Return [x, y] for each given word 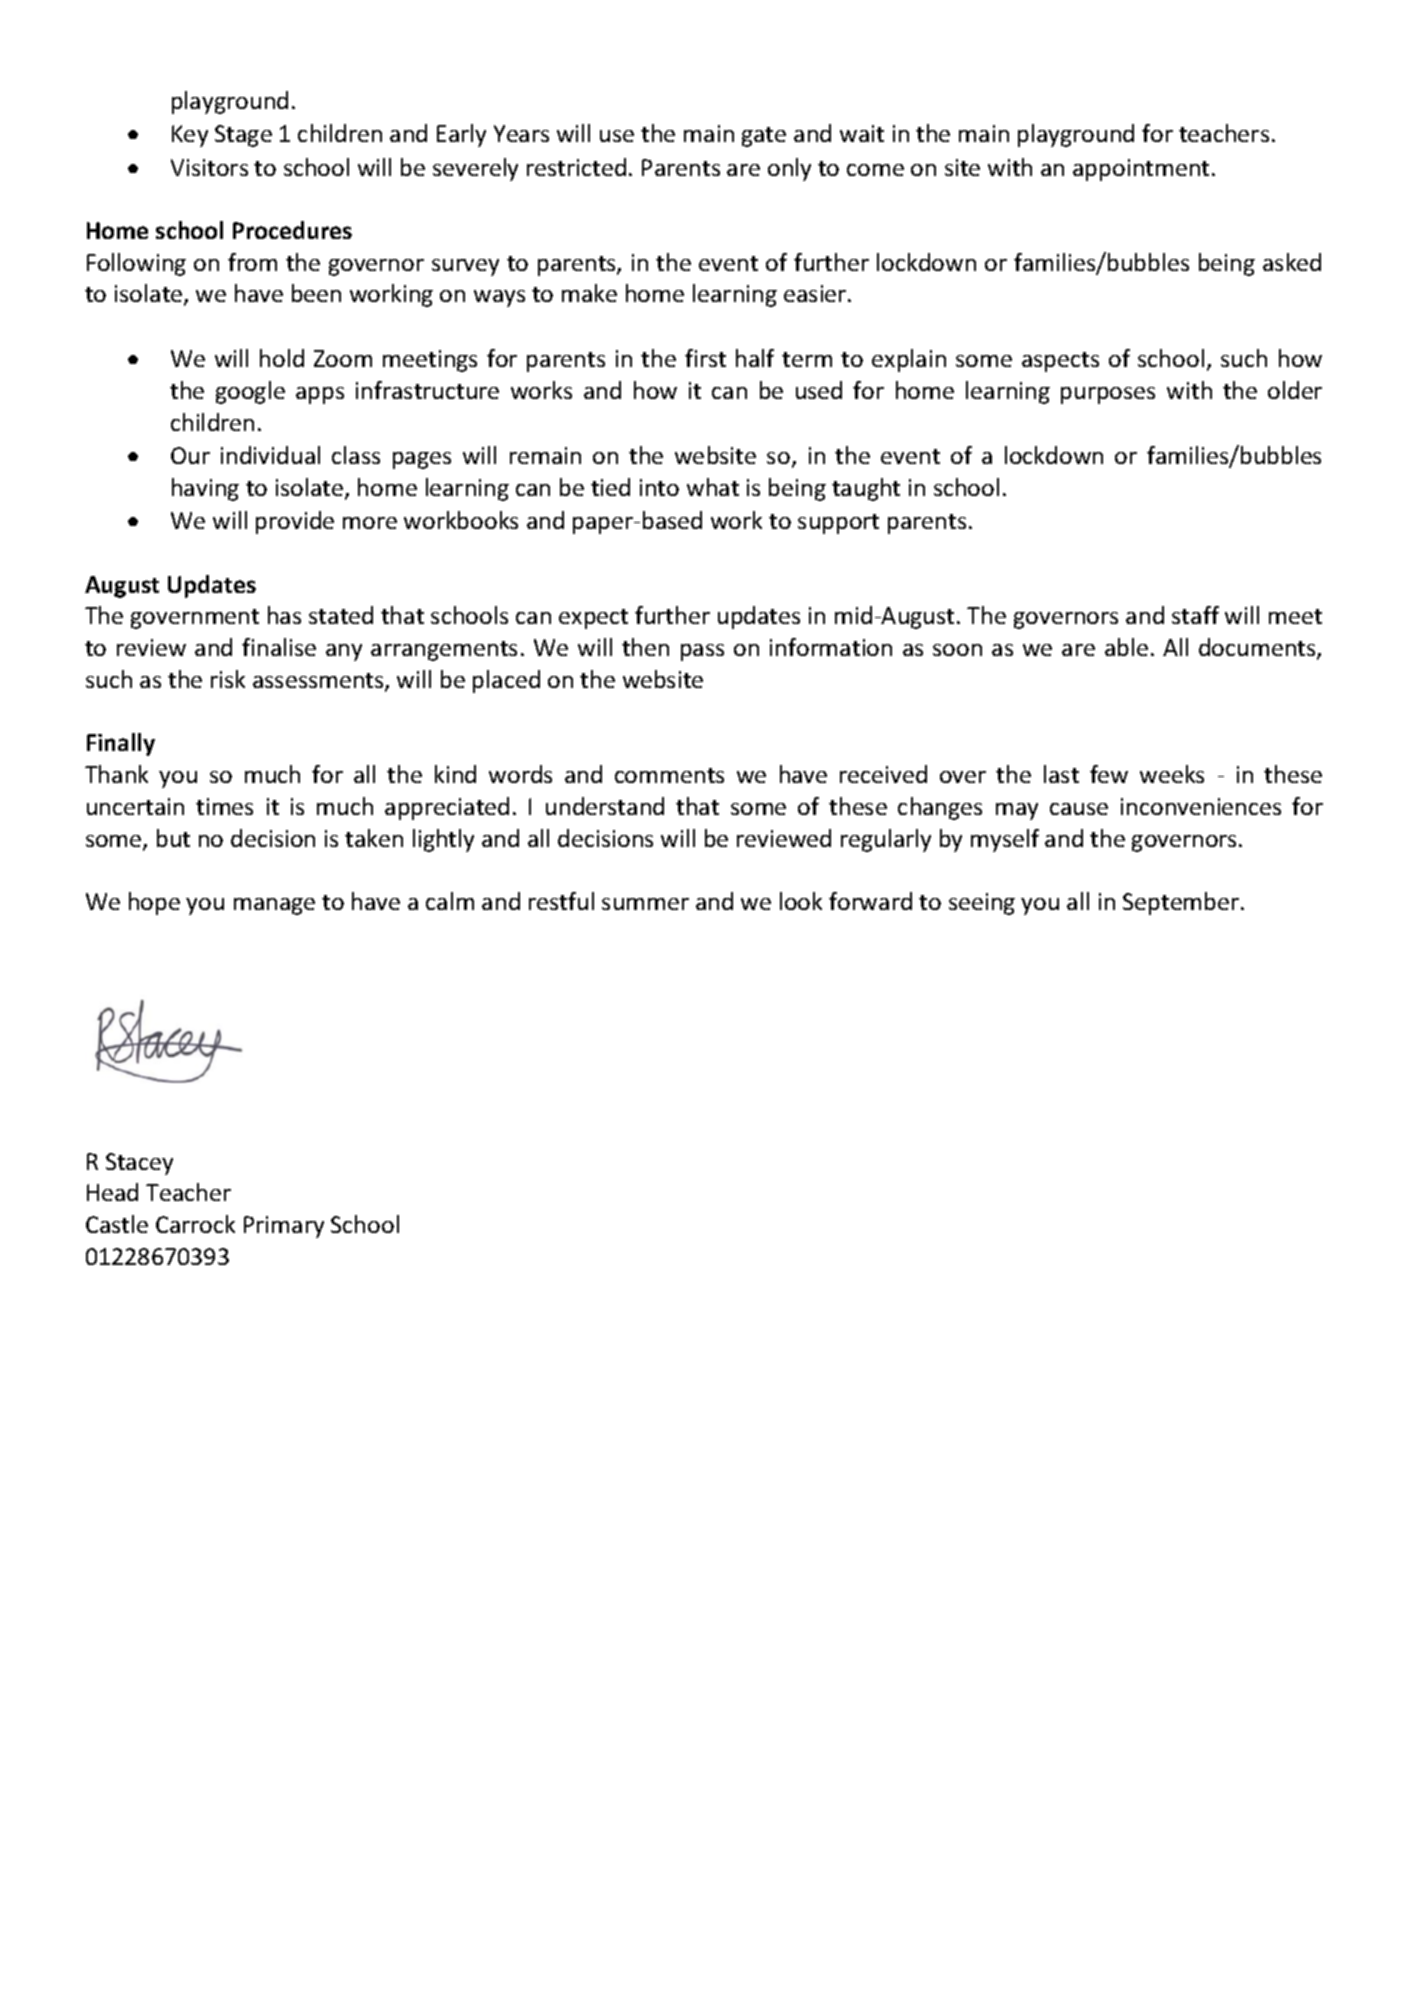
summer [645, 904]
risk [228, 679]
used [819, 390]
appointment [1141, 170]
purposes [1108, 395]
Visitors [209, 167]
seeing [982, 904]
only [789, 169]
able [1126, 647]
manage [274, 906]
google [250, 392]
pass [702, 652]
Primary [284, 1227]
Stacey [139, 1164]
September [1181, 903]
